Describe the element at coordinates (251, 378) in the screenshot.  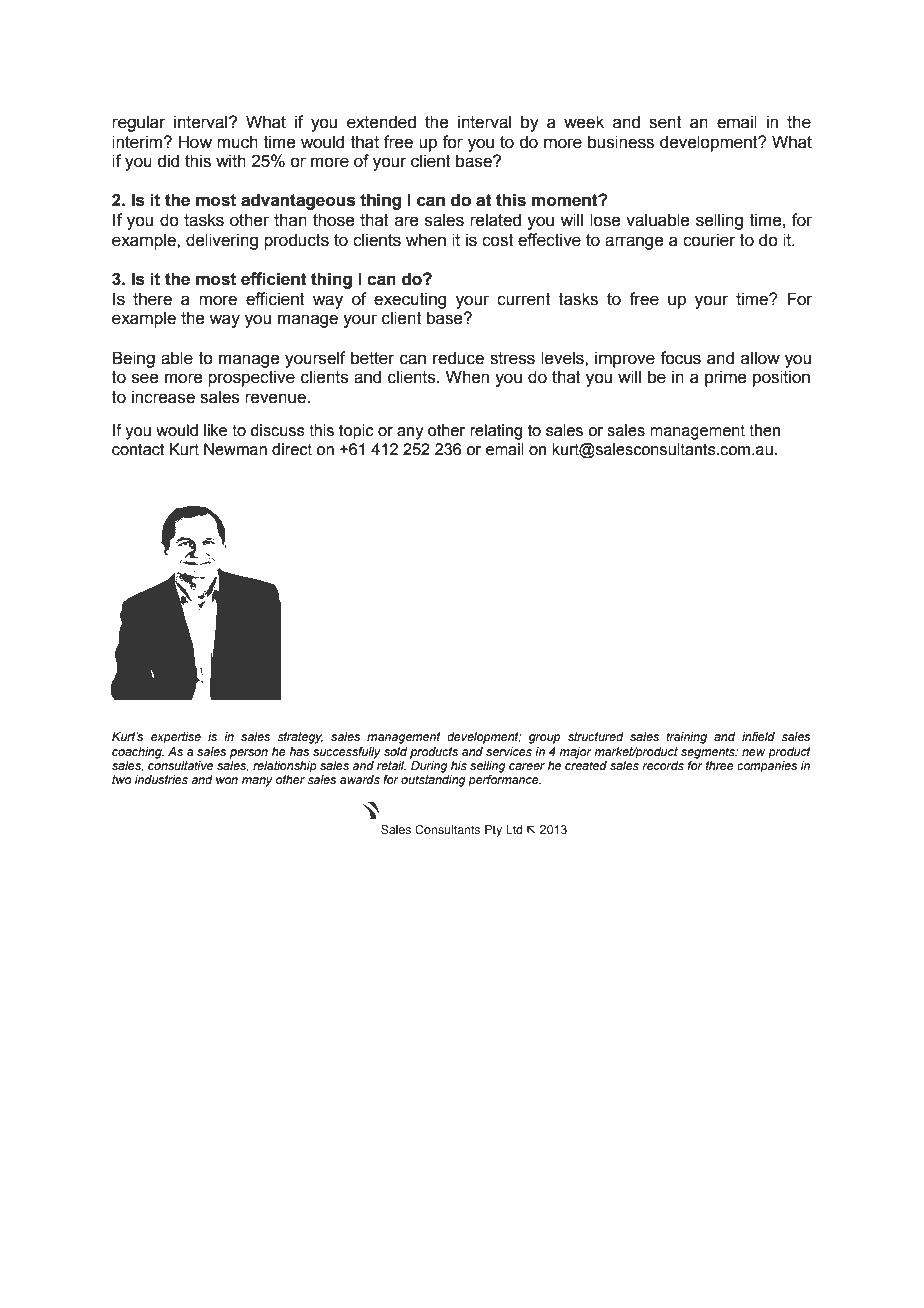
I see `prospective` at that location.
